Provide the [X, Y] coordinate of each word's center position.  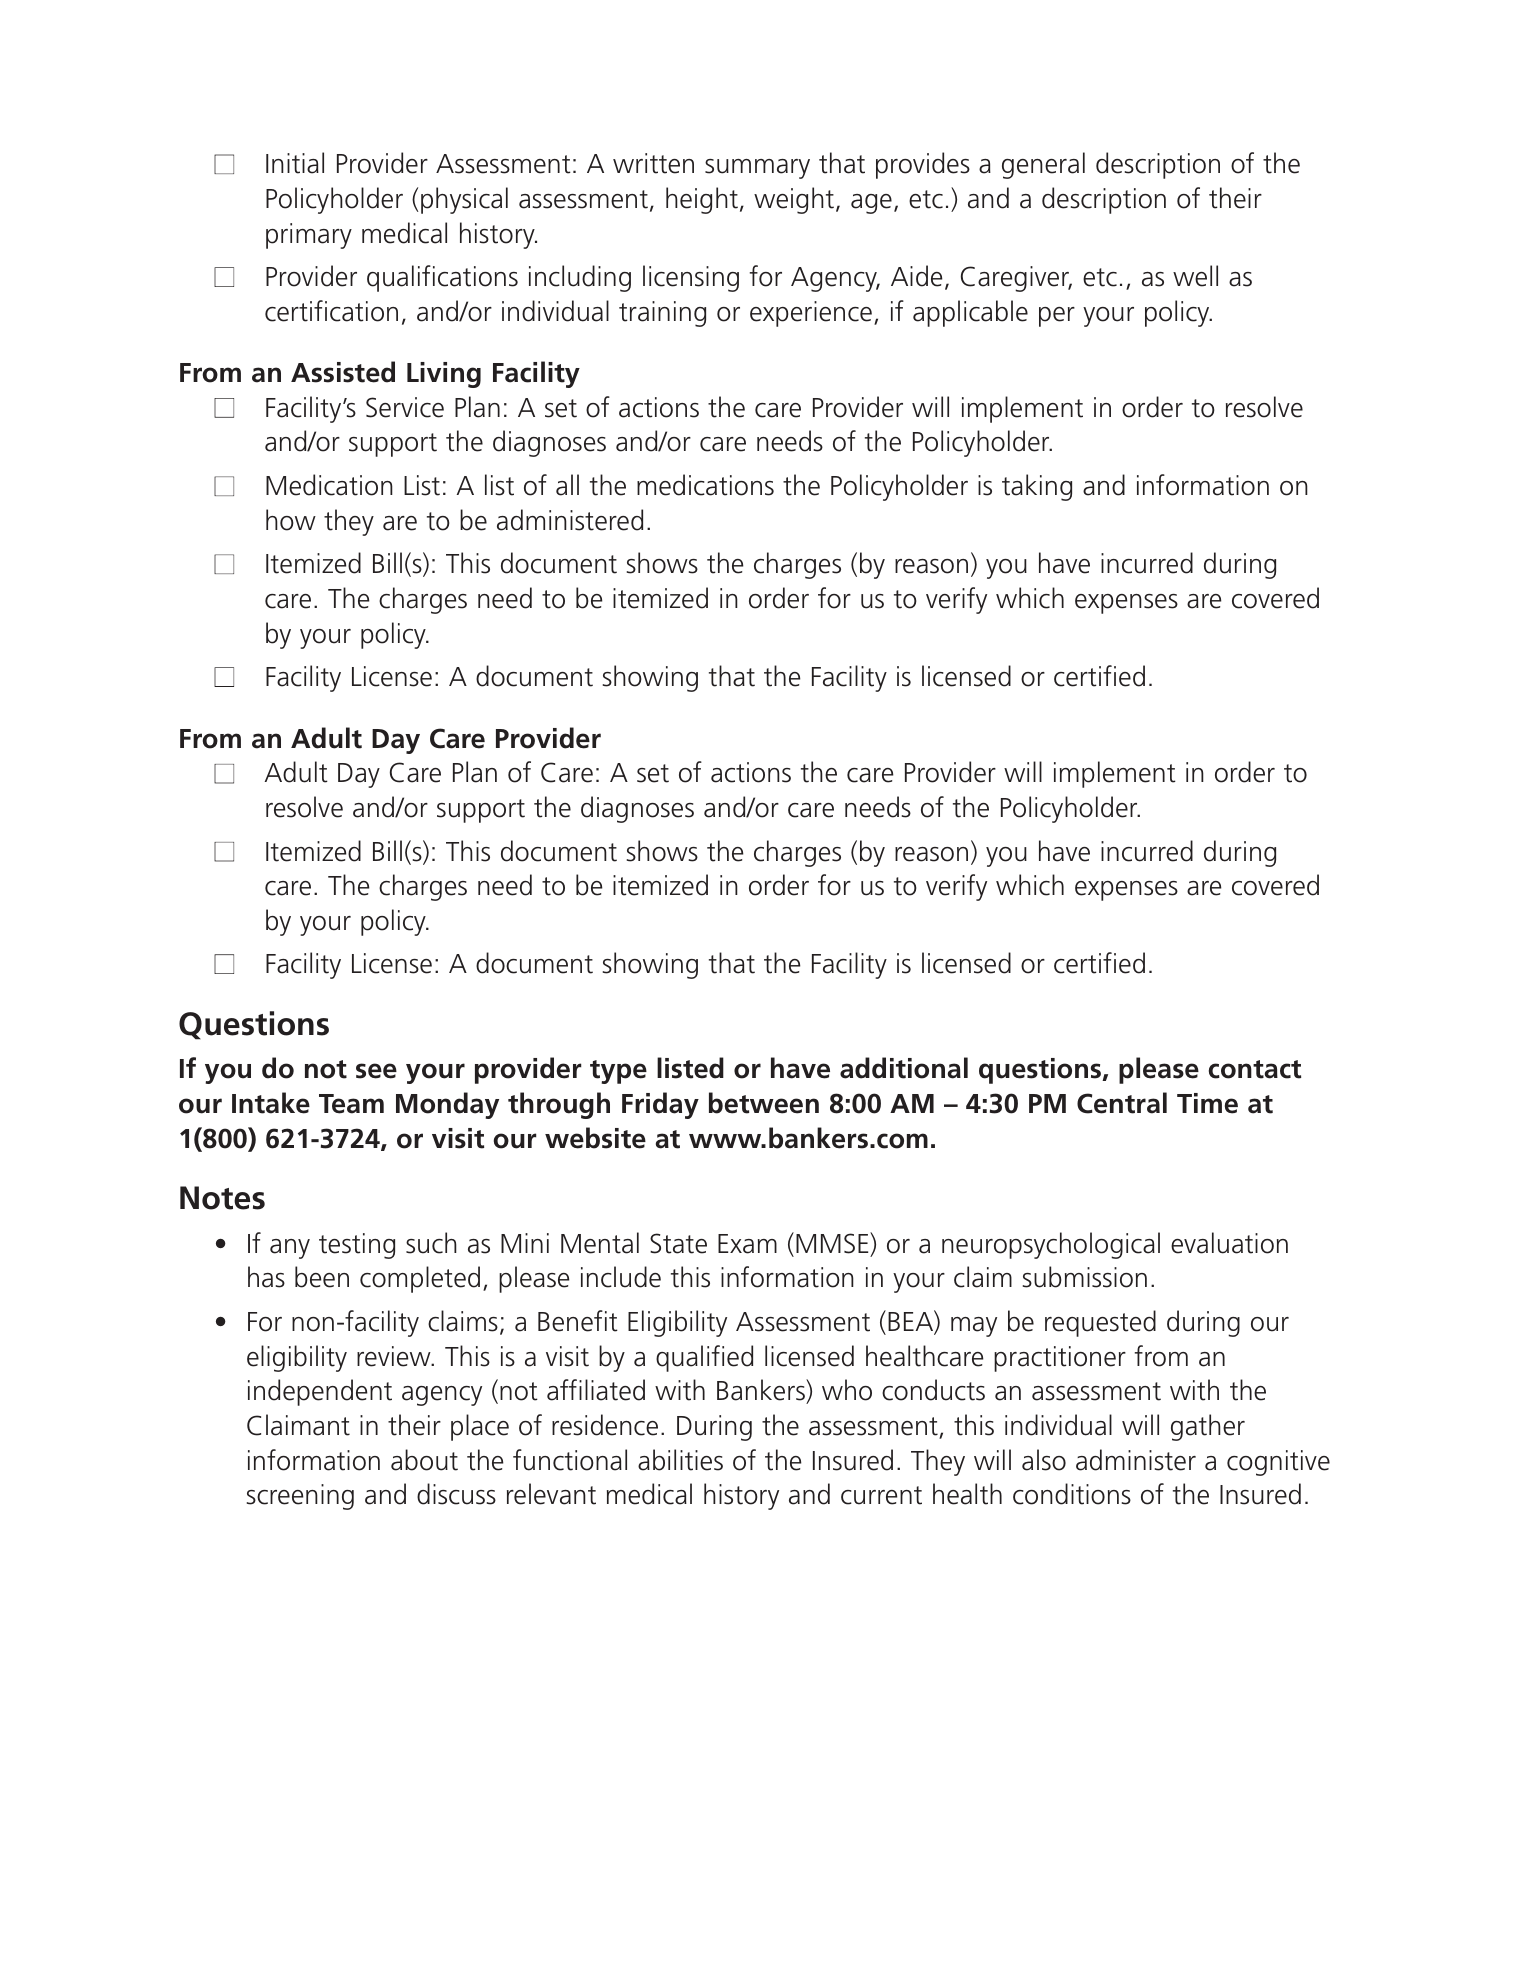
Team [351, 1104]
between [764, 1103]
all [567, 485]
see [376, 1071]
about [424, 1460]
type [618, 1072]
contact [1255, 1069]
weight [794, 200]
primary [309, 236]
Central [1122, 1103]
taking [1037, 487]
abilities [680, 1460]
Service [405, 407]
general [1043, 165]
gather [1208, 1427]
